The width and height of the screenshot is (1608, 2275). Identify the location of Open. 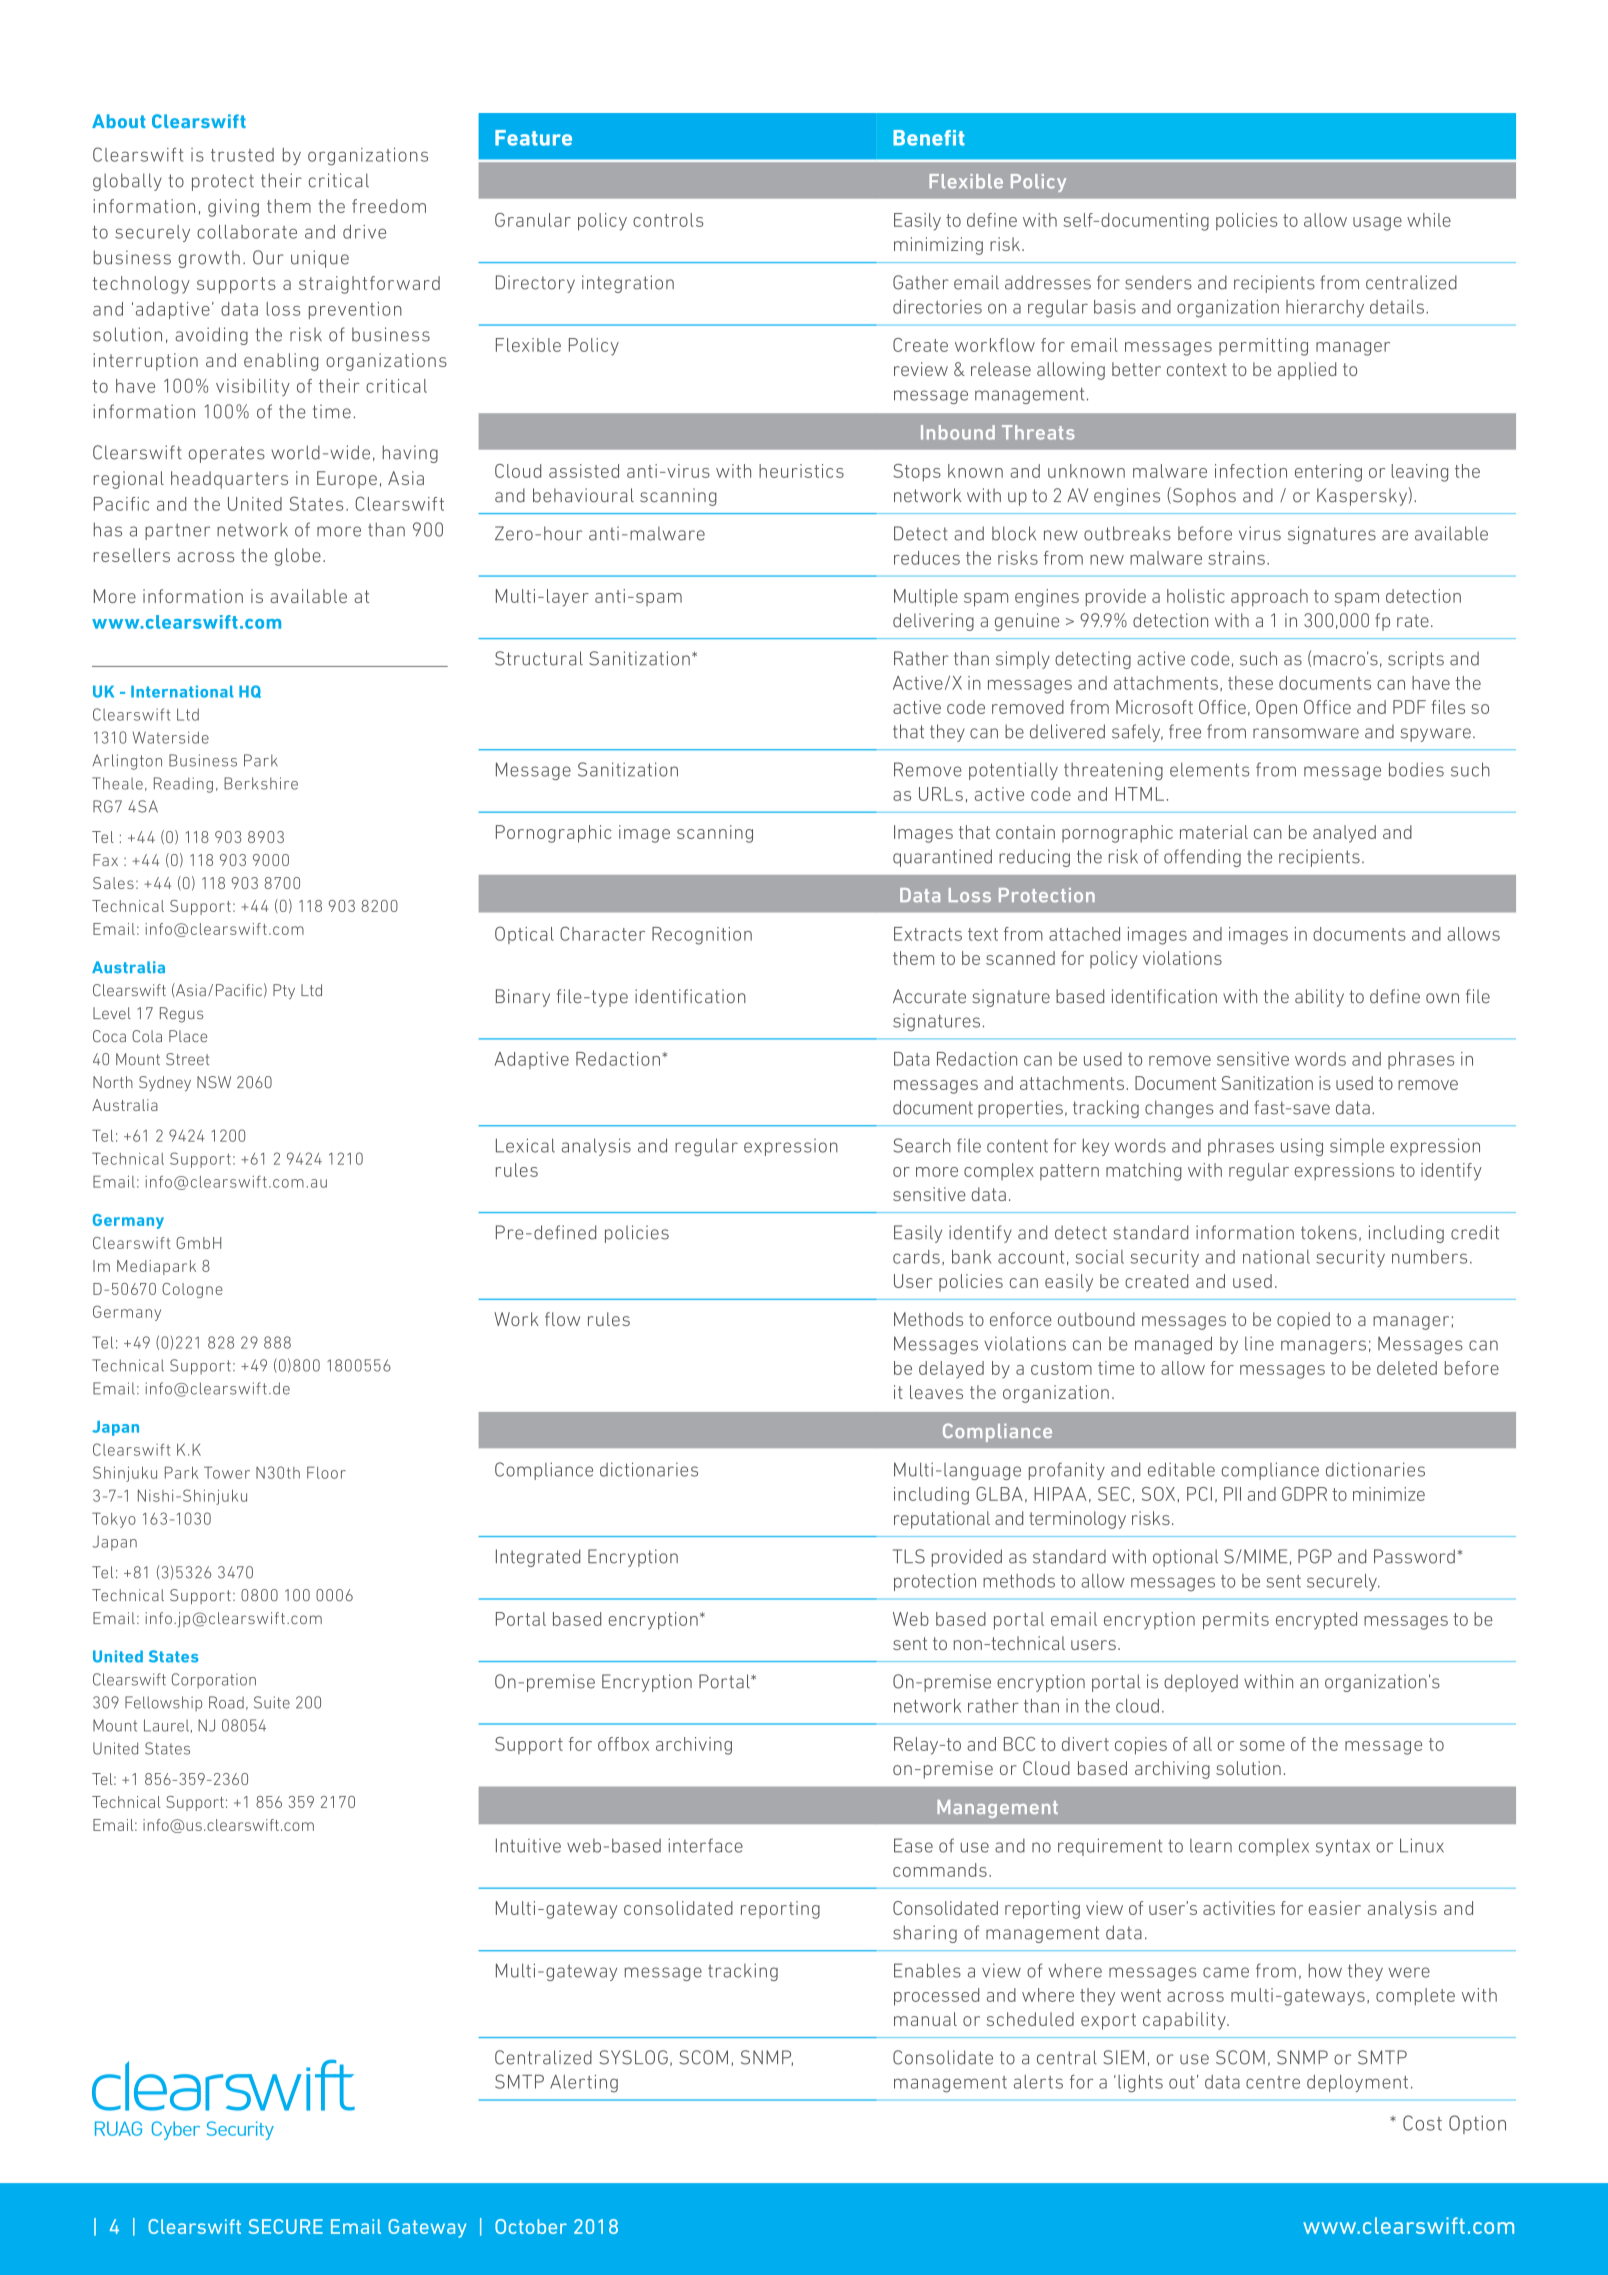
(1276, 709).
